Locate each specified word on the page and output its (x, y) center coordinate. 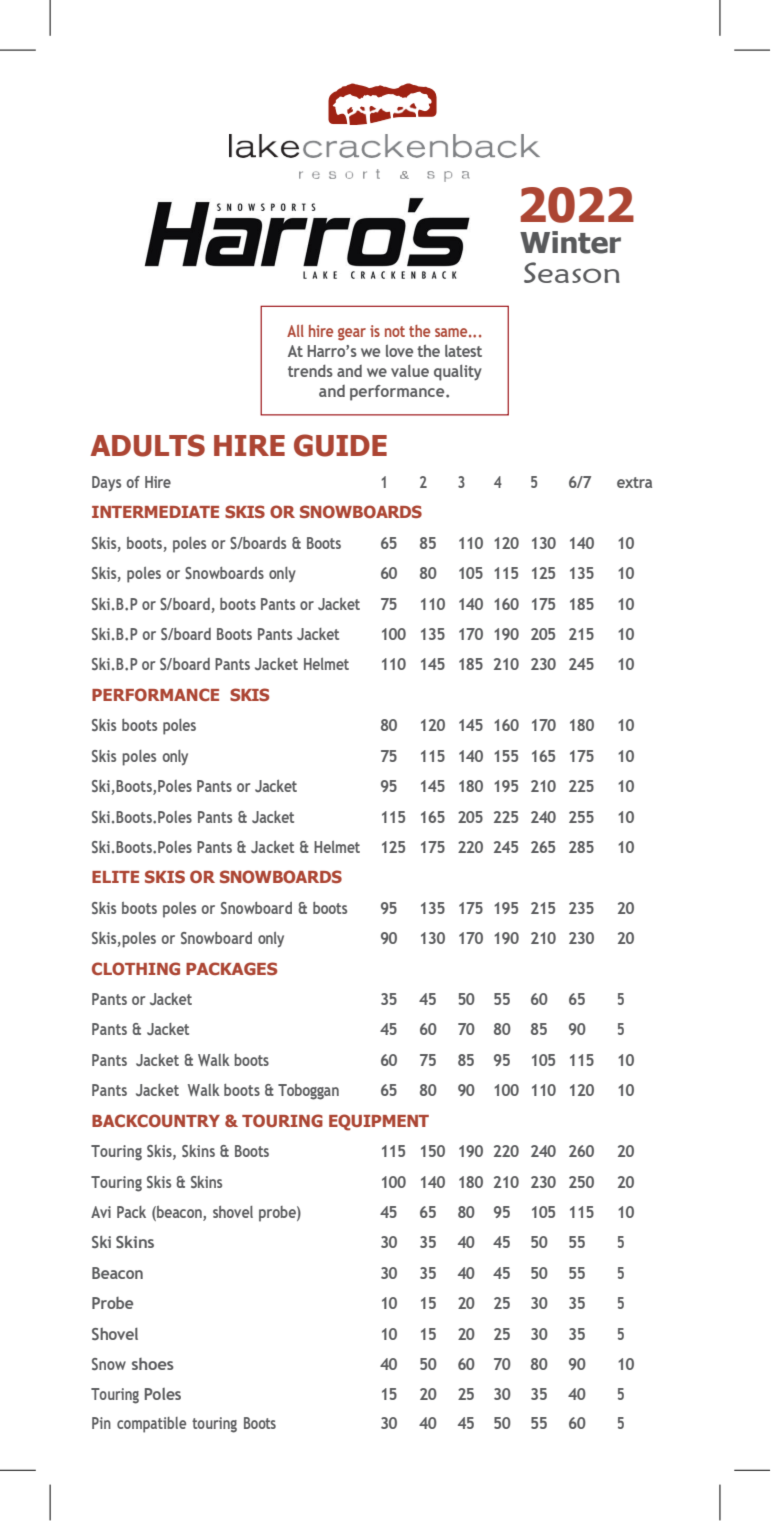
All (295, 331)
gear (352, 334)
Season (572, 272)
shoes (153, 1364)
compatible (151, 1425)
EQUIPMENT (379, 1122)
